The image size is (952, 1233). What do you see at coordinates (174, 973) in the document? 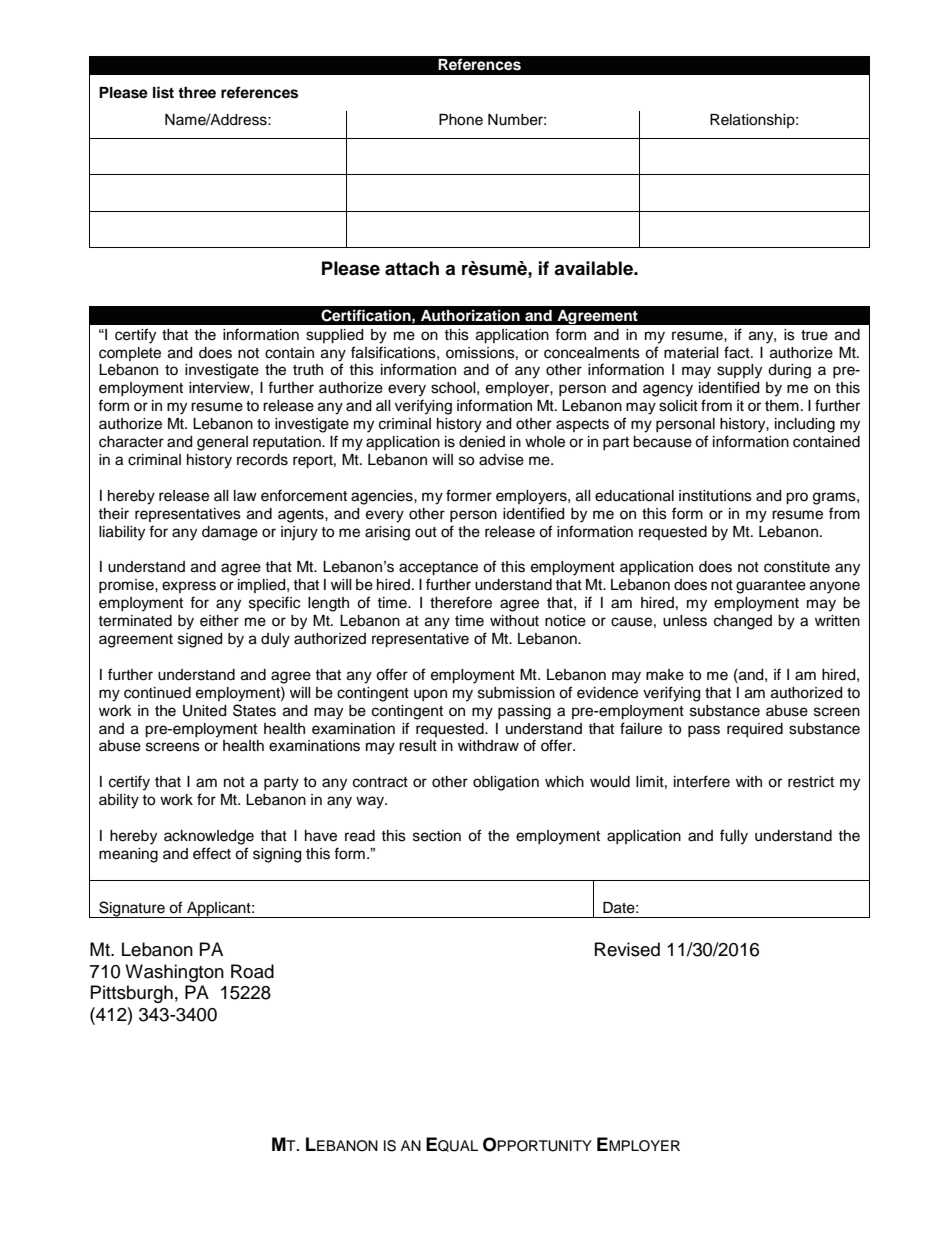
I see `Washington` at bounding box center [174, 973].
